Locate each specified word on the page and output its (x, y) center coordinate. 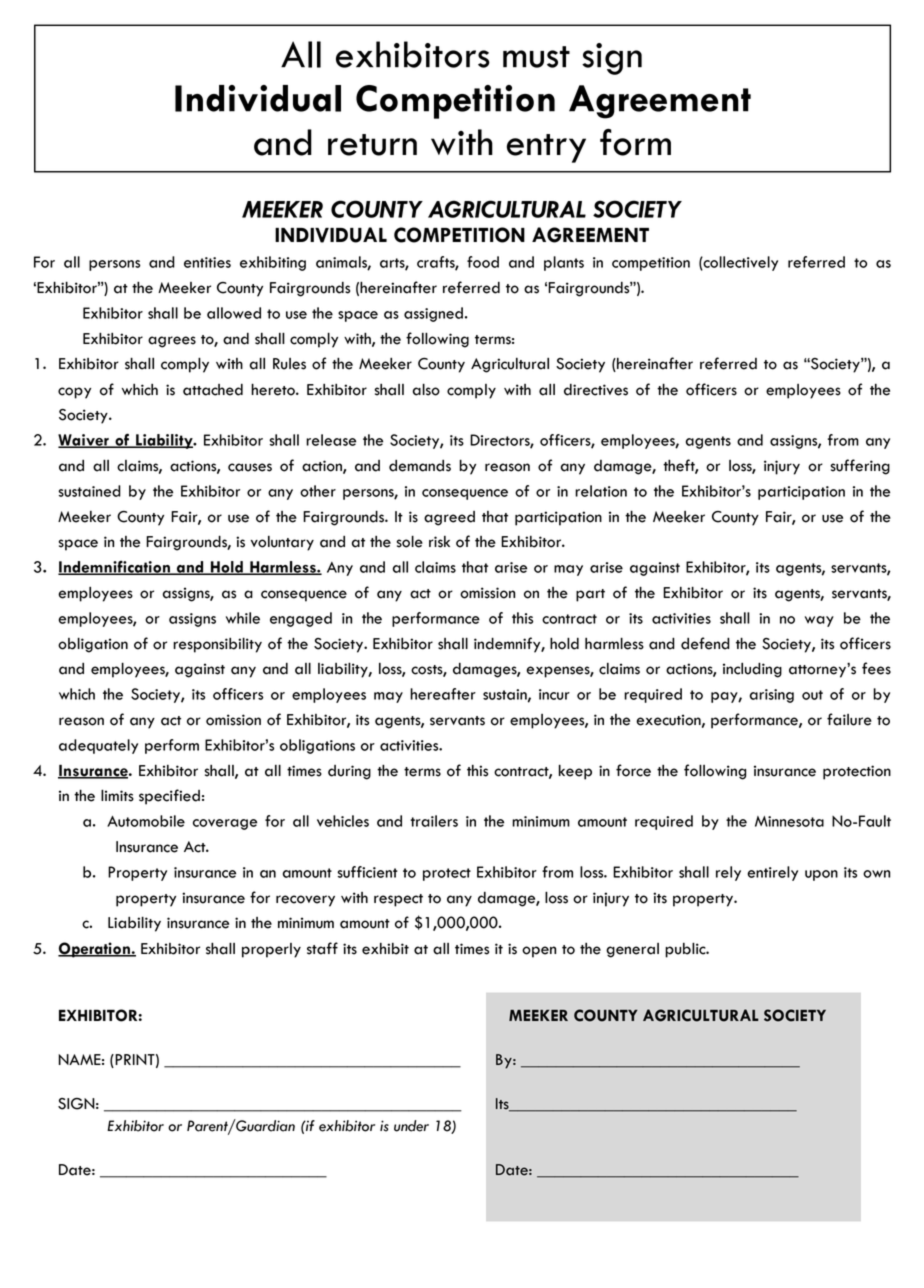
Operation (95, 950)
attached (213, 390)
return (372, 145)
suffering (860, 467)
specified (169, 797)
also (426, 389)
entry (546, 148)
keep (575, 772)
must (536, 57)
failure (849, 719)
